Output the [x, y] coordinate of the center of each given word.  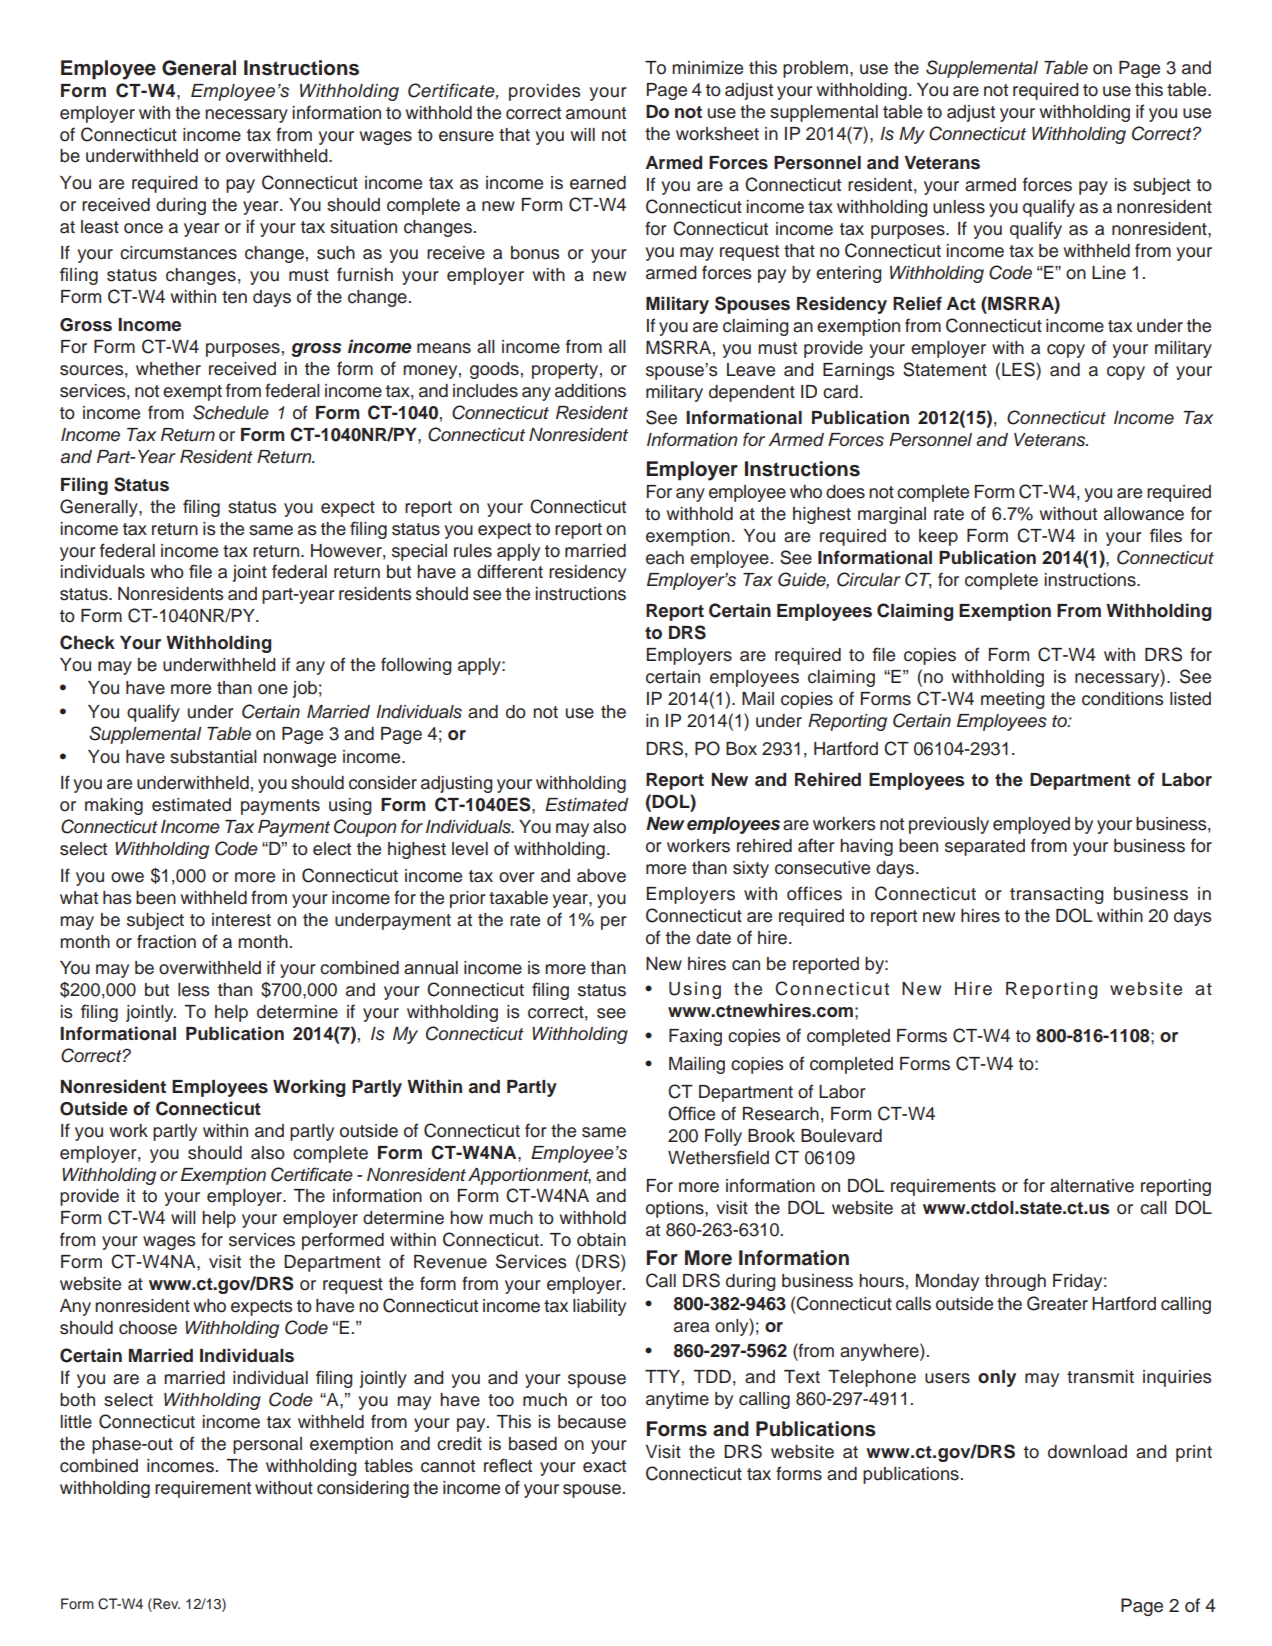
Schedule [231, 412]
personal [267, 1445]
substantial [213, 757]
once [143, 228]
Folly [723, 1137]
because [592, 1422]
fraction [166, 941]
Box [741, 749]
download [1087, 1452]
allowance [1144, 514]
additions [590, 391]
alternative [1092, 1186]
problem [815, 69]
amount [596, 113]
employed [1031, 825]
